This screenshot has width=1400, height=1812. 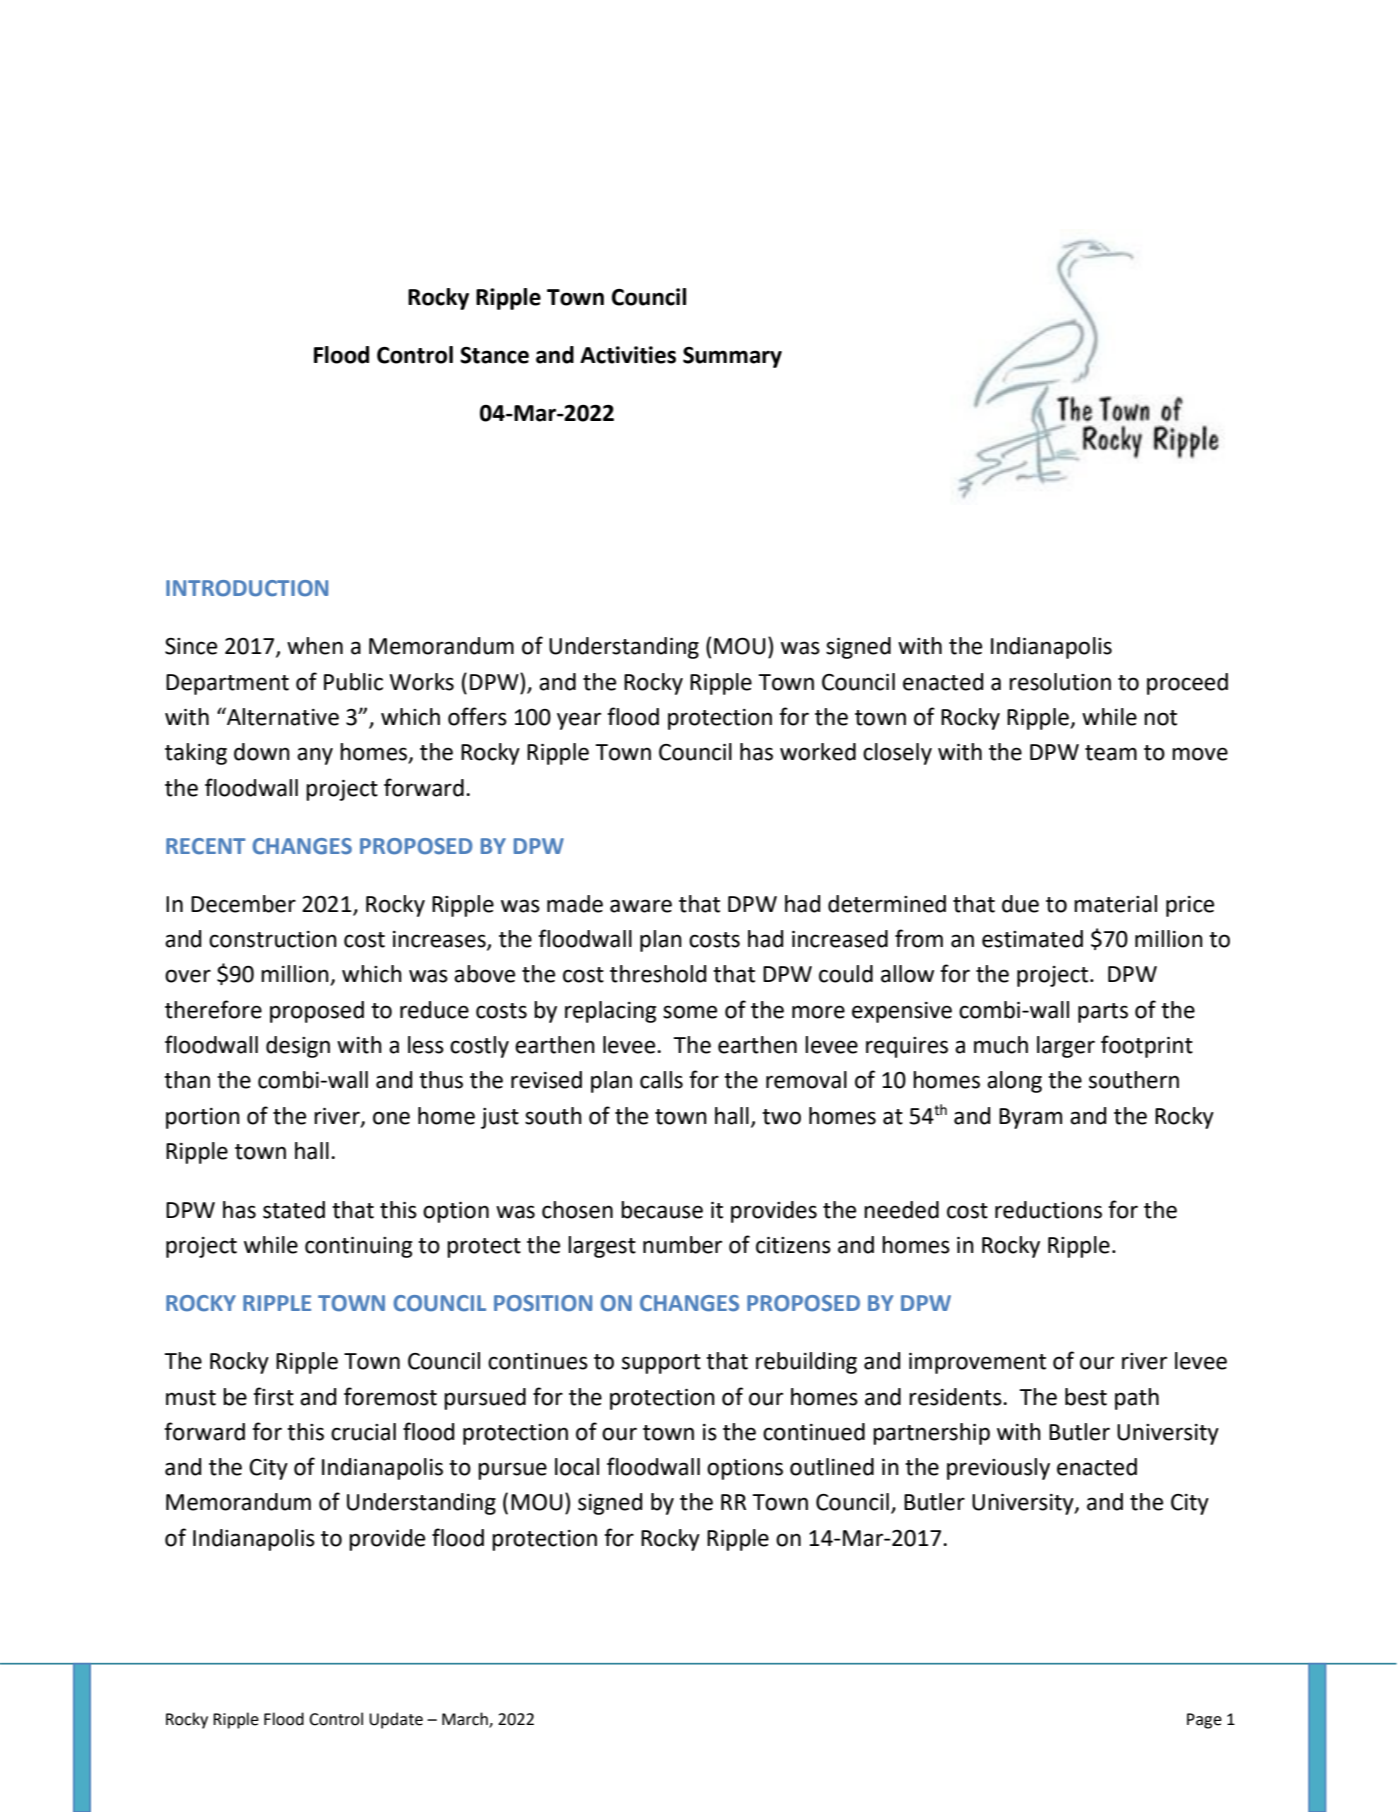 What do you see at coordinates (732, 357) in the screenshot?
I see `Summary` at bounding box center [732, 357].
